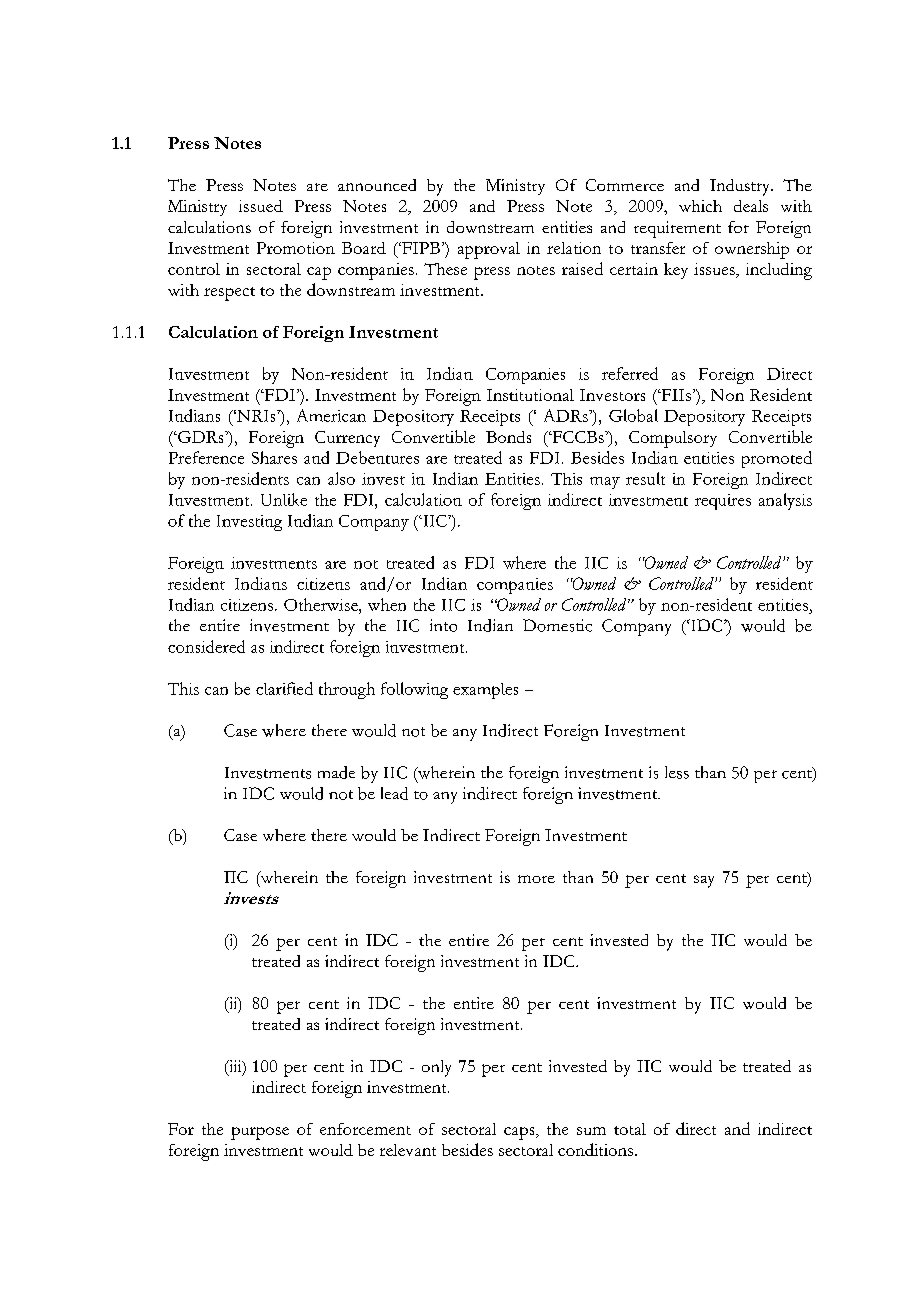  Describe the element at coordinates (489, 250) in the screenshot. I see `approval` at that location.
